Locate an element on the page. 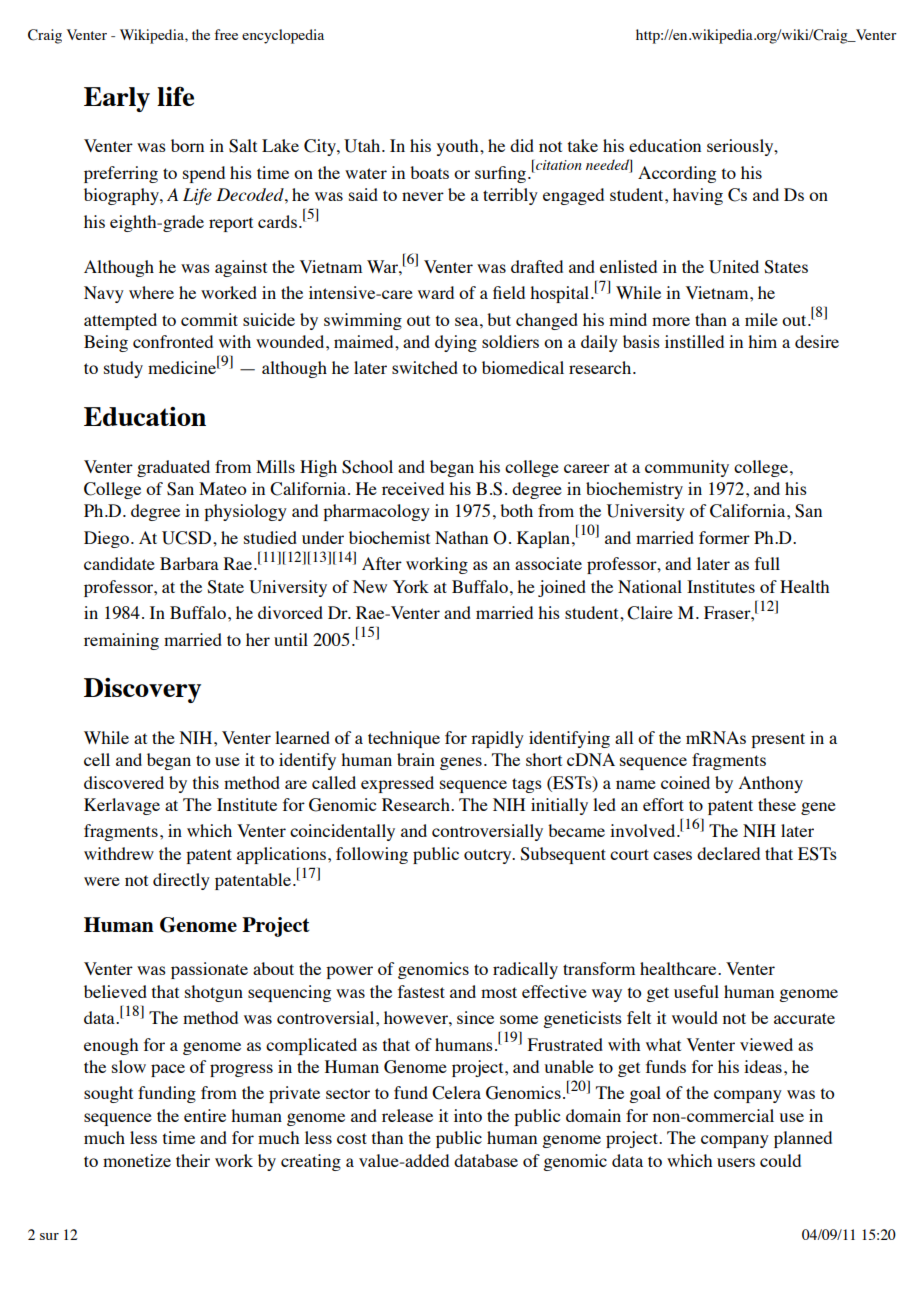 The height and width of the image is (1308, 924). Discovery is located at coordinates (142, 690).
